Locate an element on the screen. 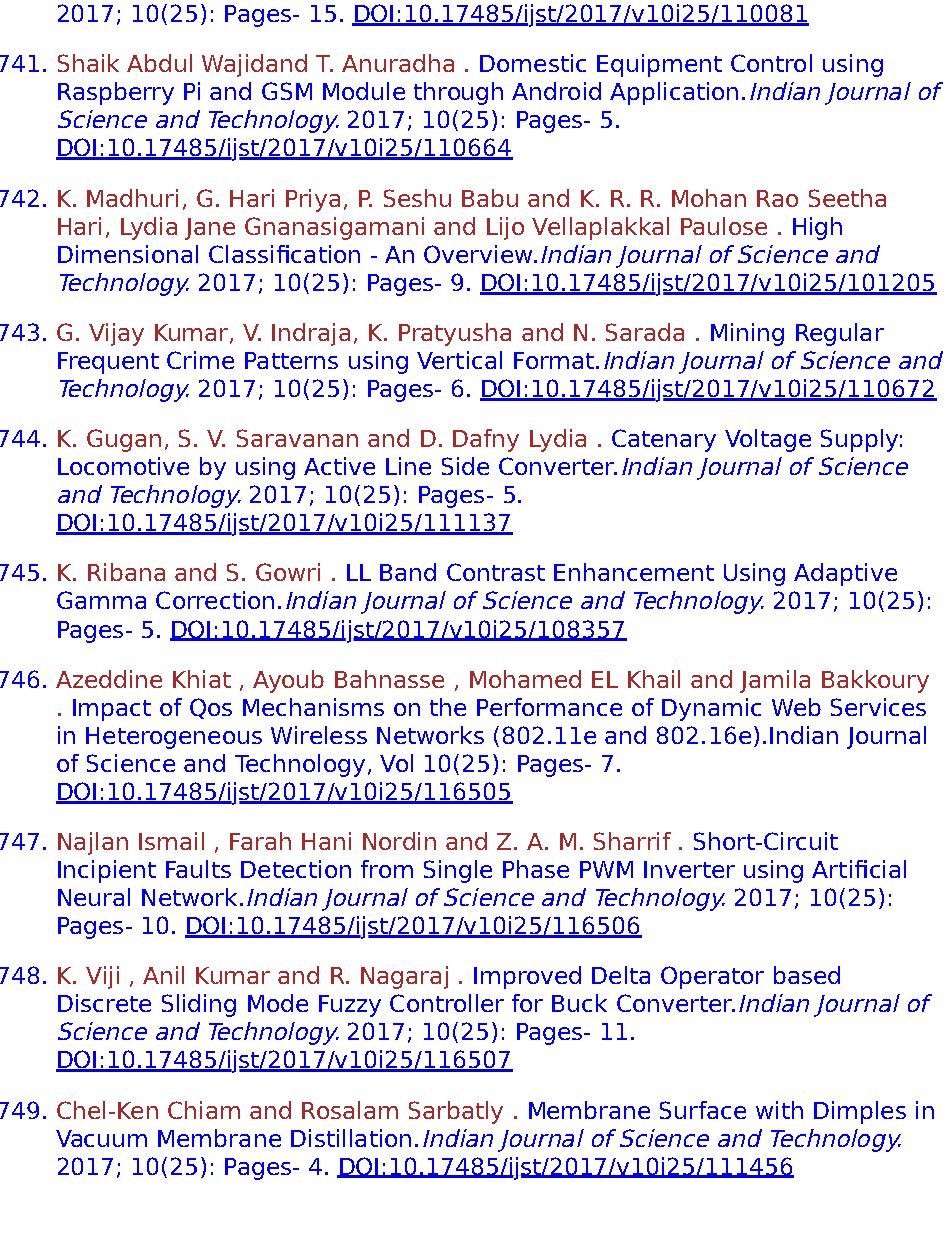 This screenshot has height=1233, width=952. Buck is located at coordinates (579, 1003).
